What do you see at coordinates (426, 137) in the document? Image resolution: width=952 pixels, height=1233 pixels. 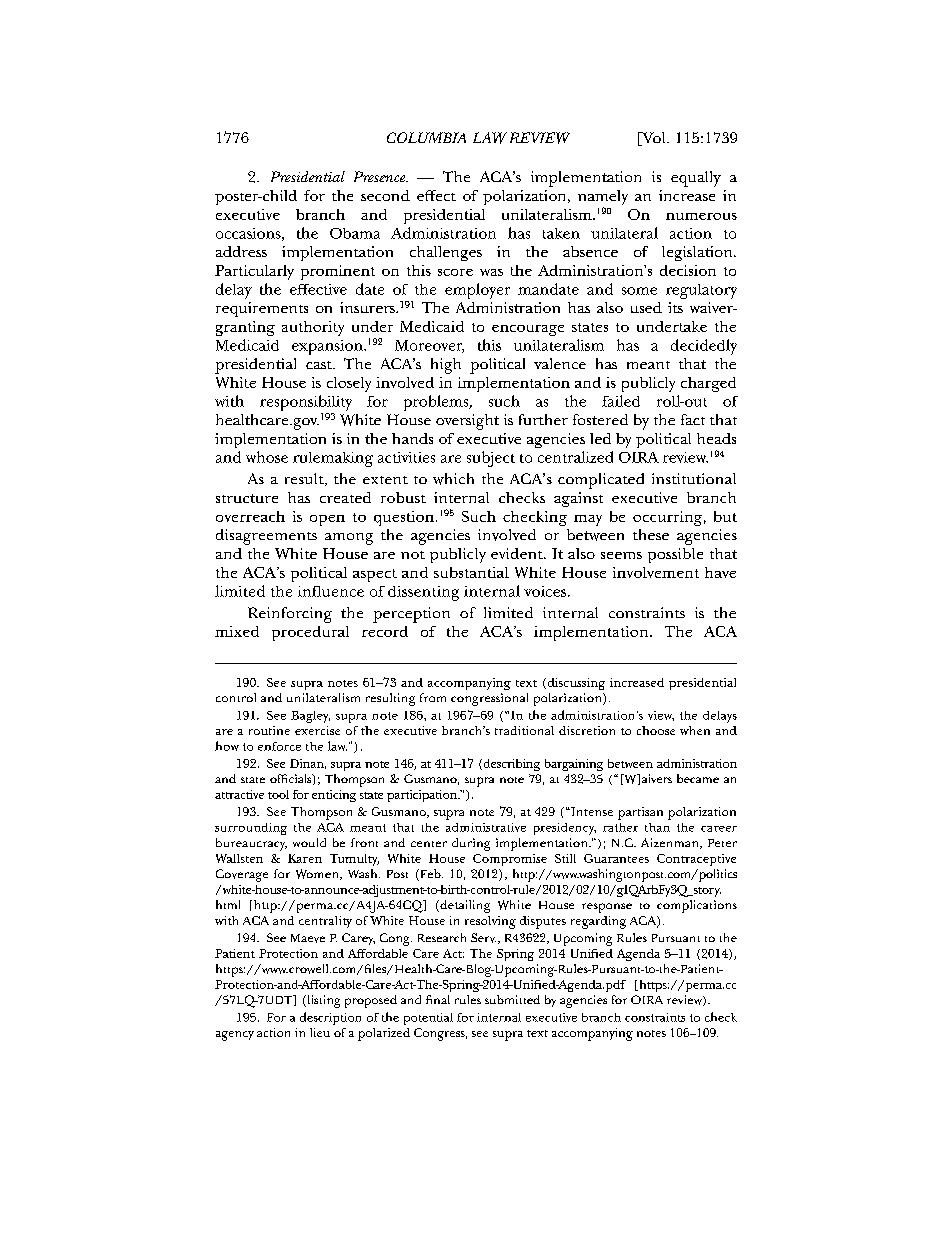 I see `COLUMBIA` at bounding box center [426, 137].
